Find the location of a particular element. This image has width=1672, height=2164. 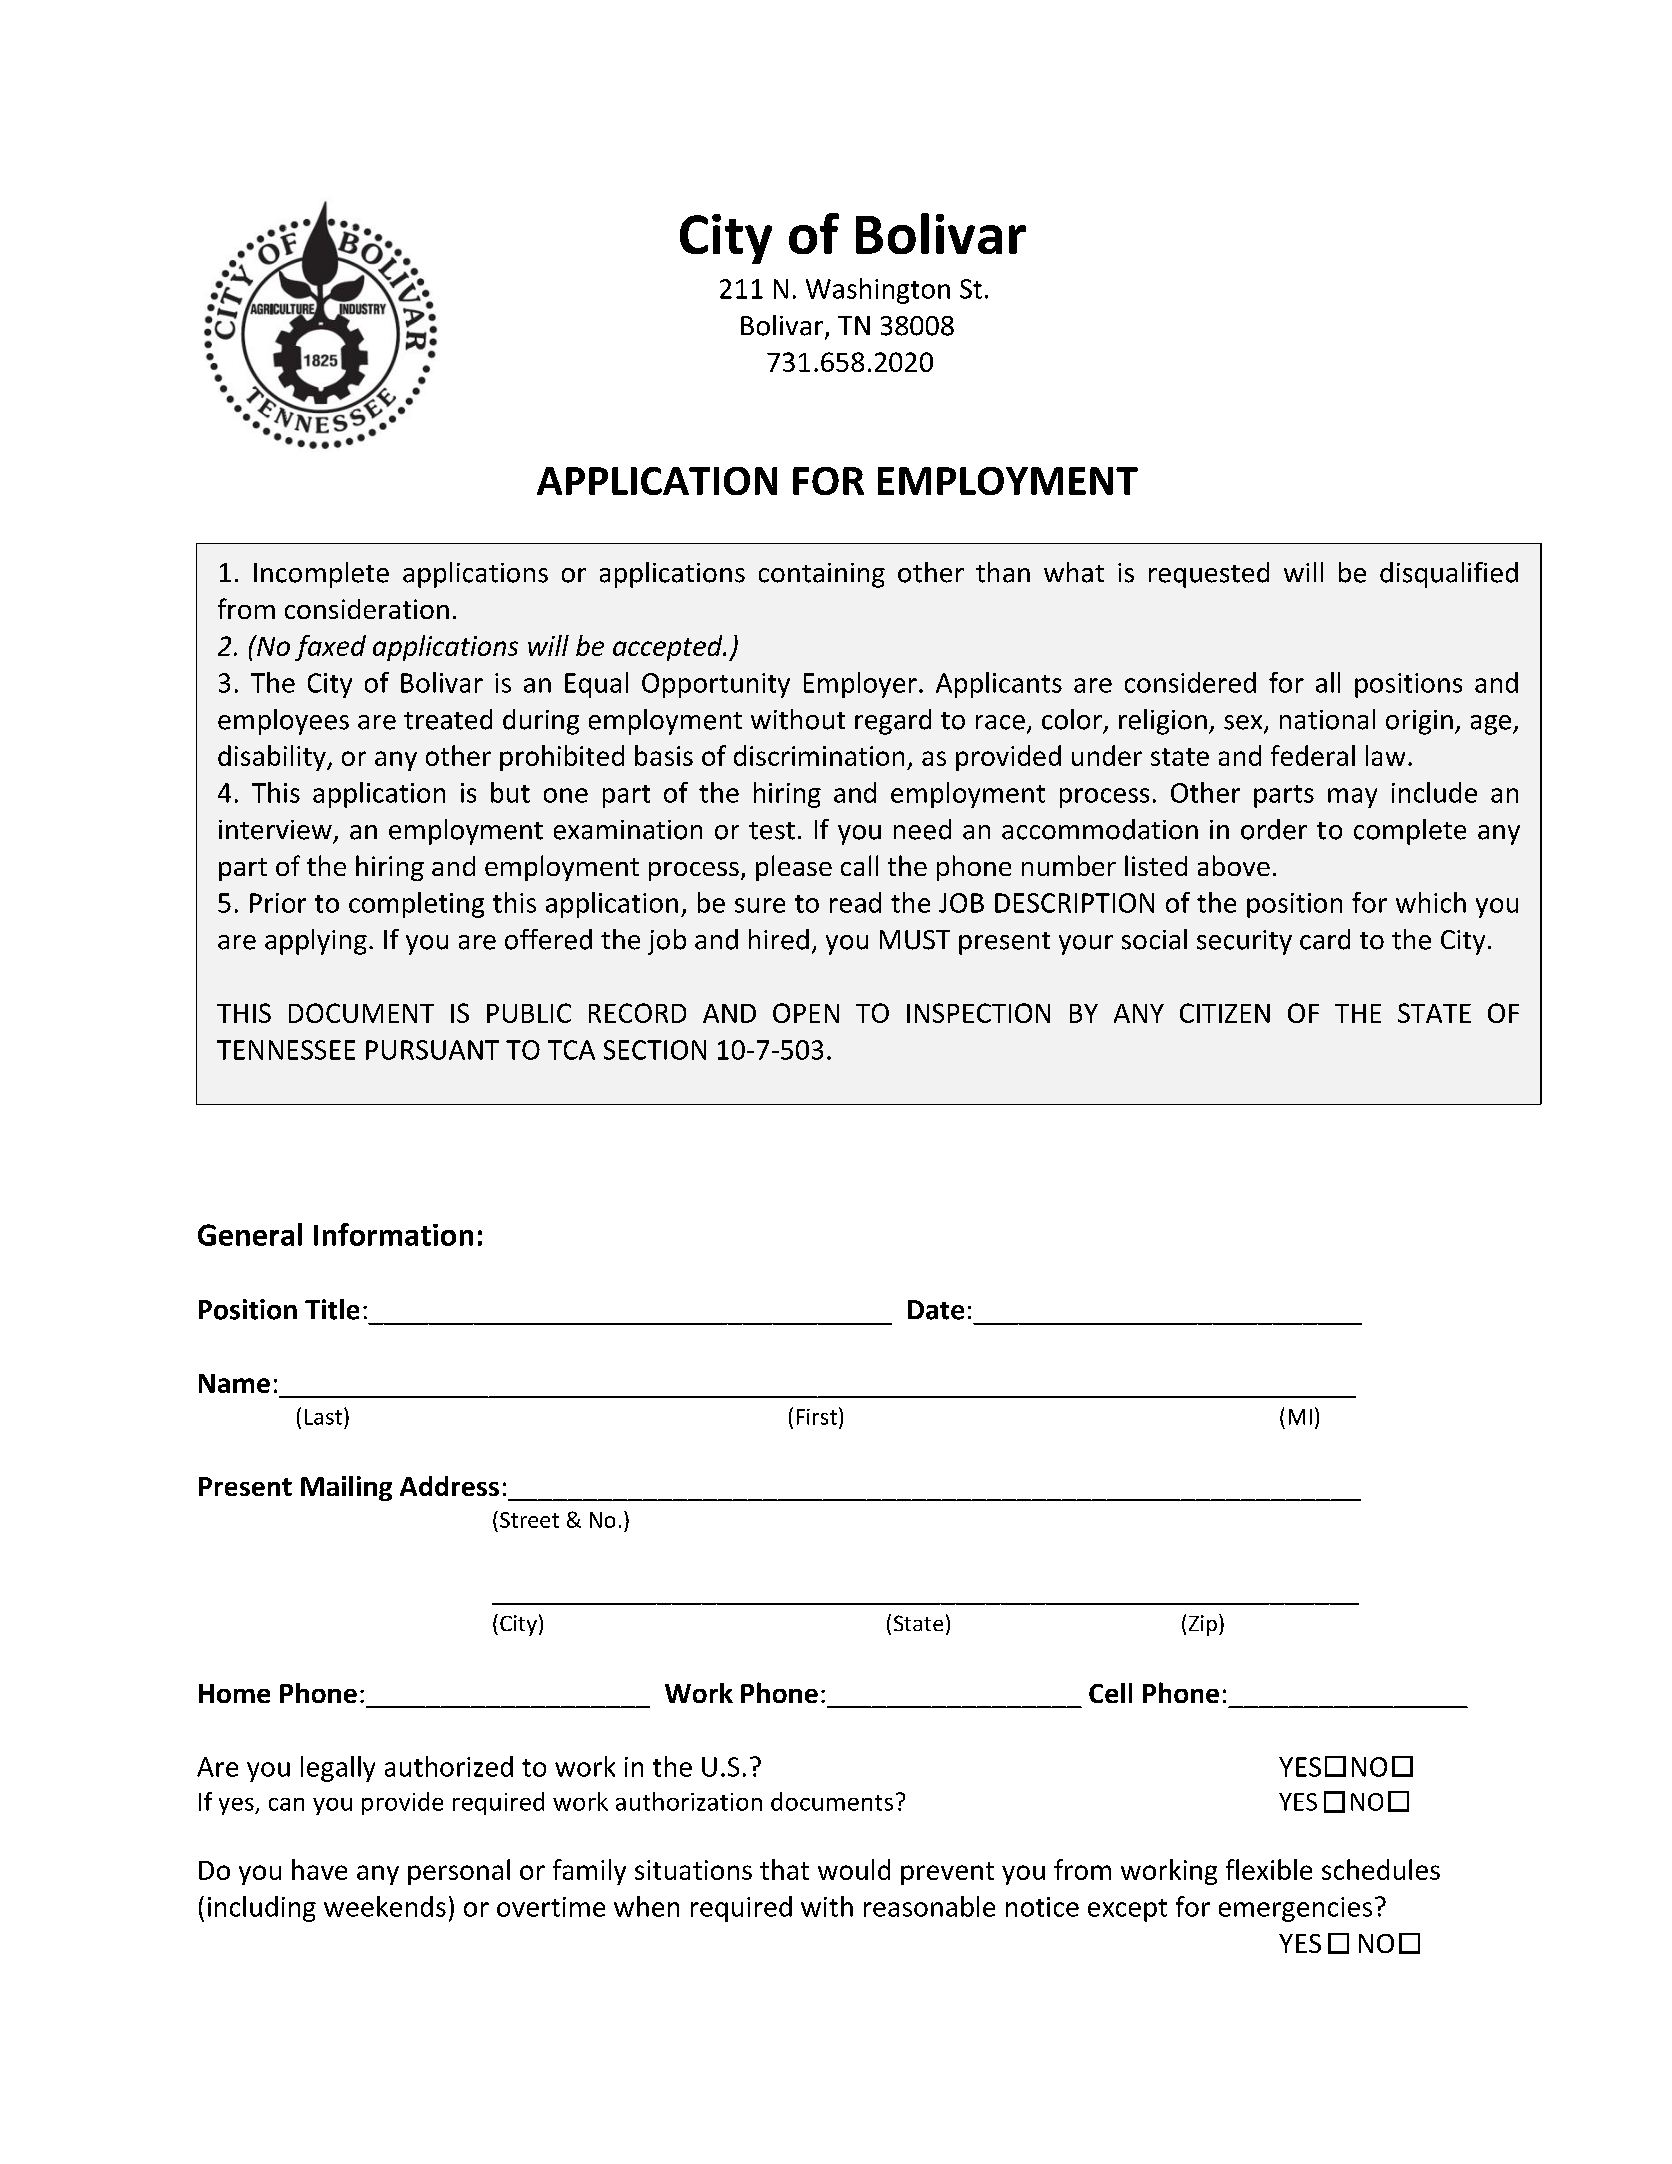

PURSUANT is located at coordinates (432, 1050).
